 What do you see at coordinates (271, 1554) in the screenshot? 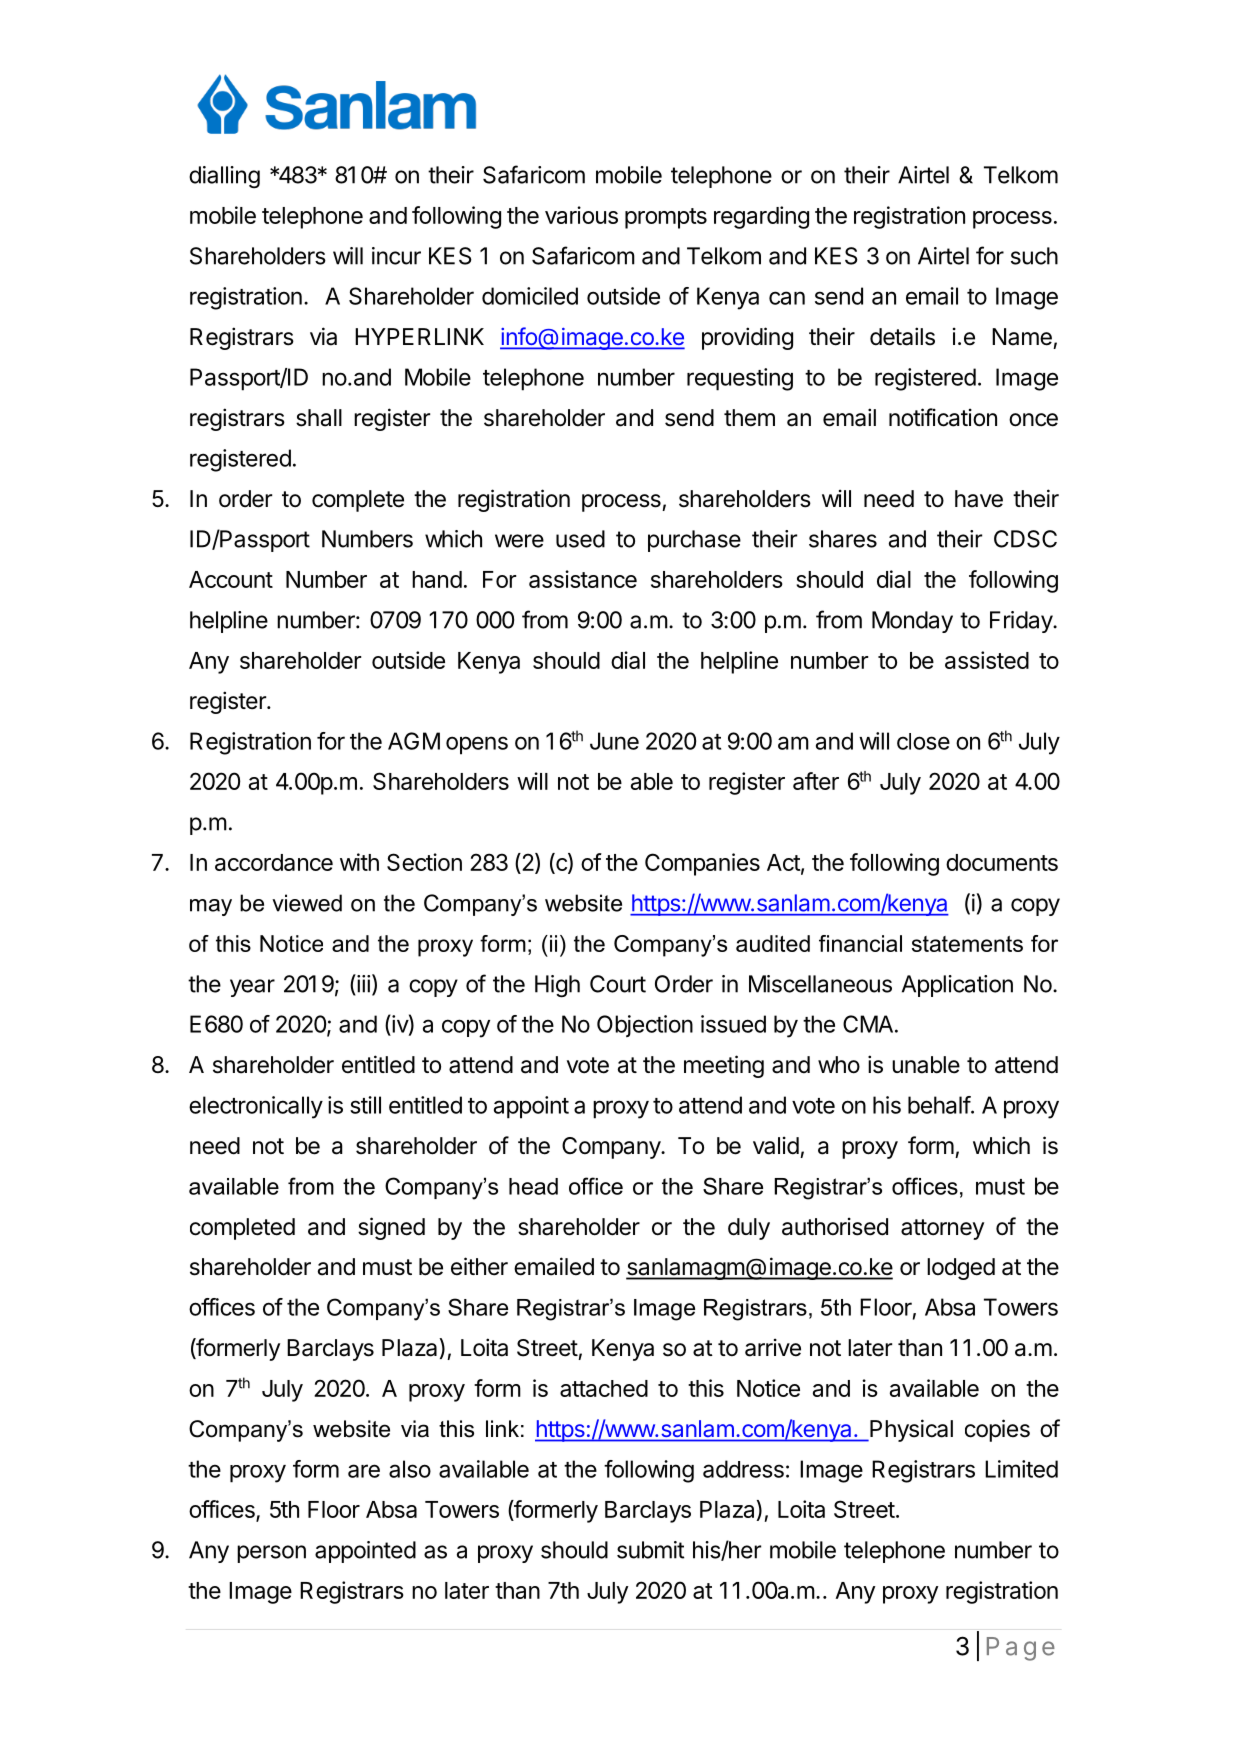
I see `person` at bounding box center [271, 1554].
